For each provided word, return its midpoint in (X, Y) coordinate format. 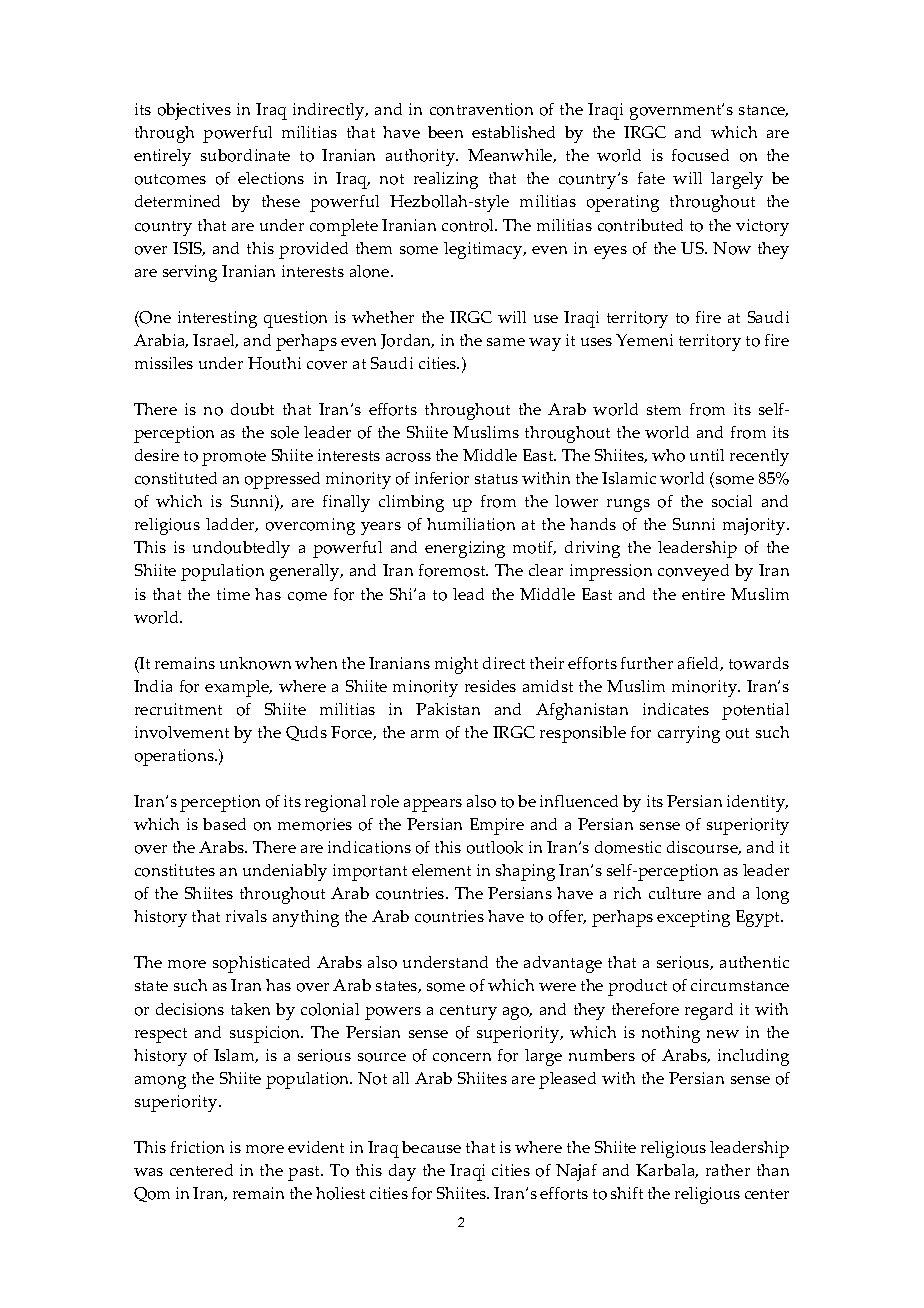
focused (700, 155)
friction (197, 1147)
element (441, 870)
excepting (693, 918)
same (506, 342)
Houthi (274, 363)
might (456, 665)
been (445, 132)
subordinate (245, 155)
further (647, 663)
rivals (246, 916)
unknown (255, 663)
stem (664, 410)
